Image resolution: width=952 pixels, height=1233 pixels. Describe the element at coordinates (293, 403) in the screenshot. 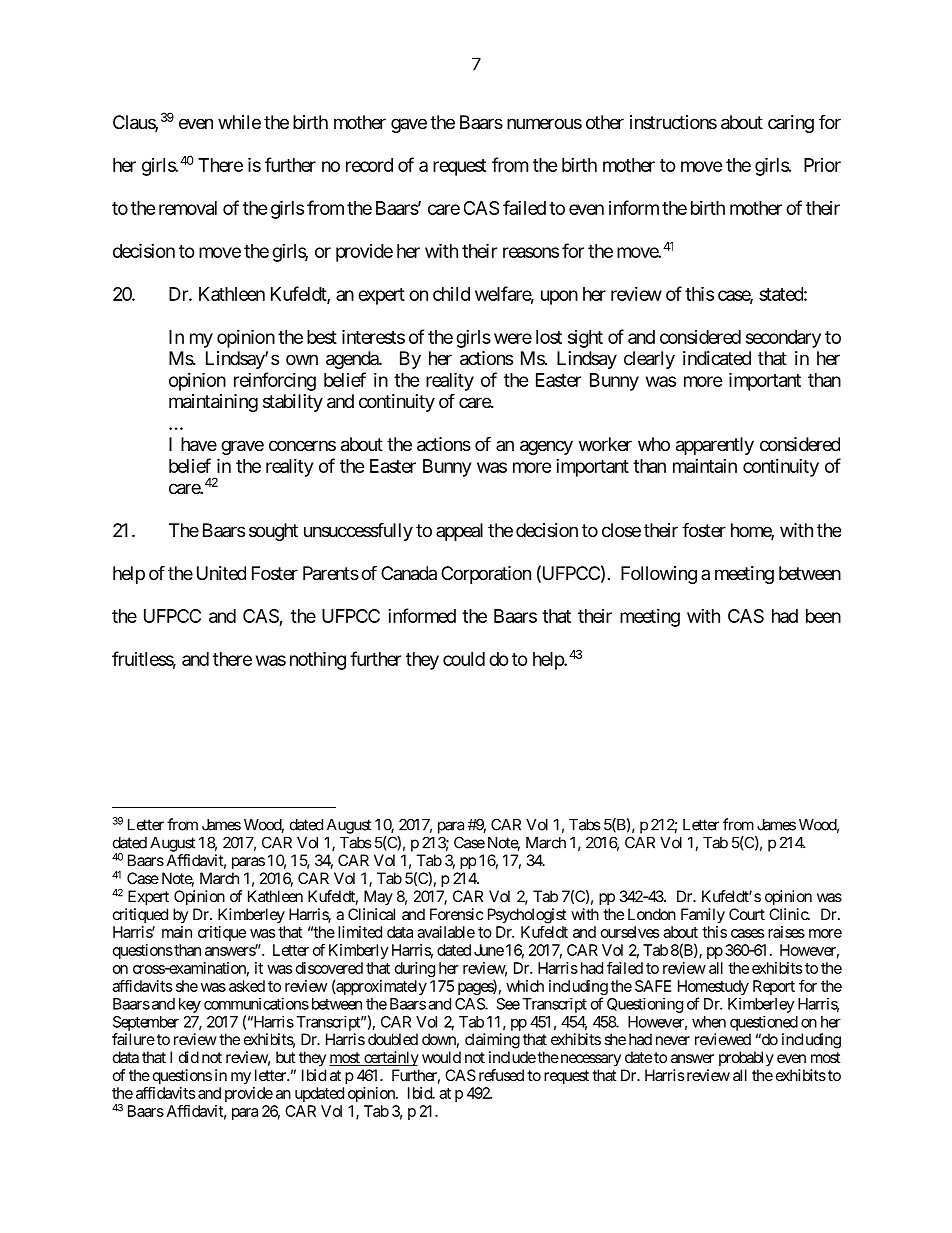

I see `stability` at that location.
